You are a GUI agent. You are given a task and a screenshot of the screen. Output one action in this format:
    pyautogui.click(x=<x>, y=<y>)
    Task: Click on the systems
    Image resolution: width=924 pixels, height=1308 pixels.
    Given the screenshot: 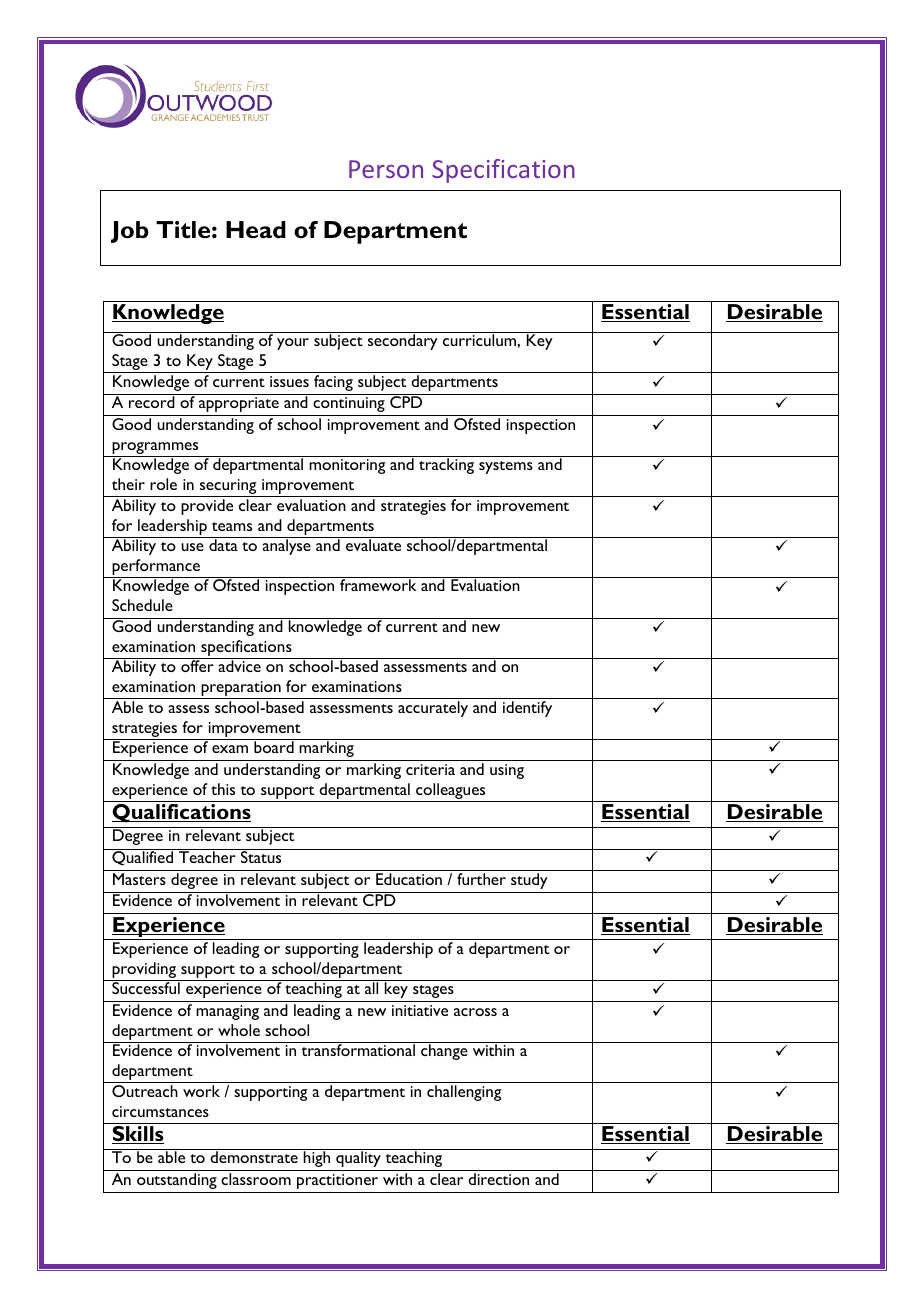 What is the action you would take?
    pyautogui.click(x=506, y=467)
